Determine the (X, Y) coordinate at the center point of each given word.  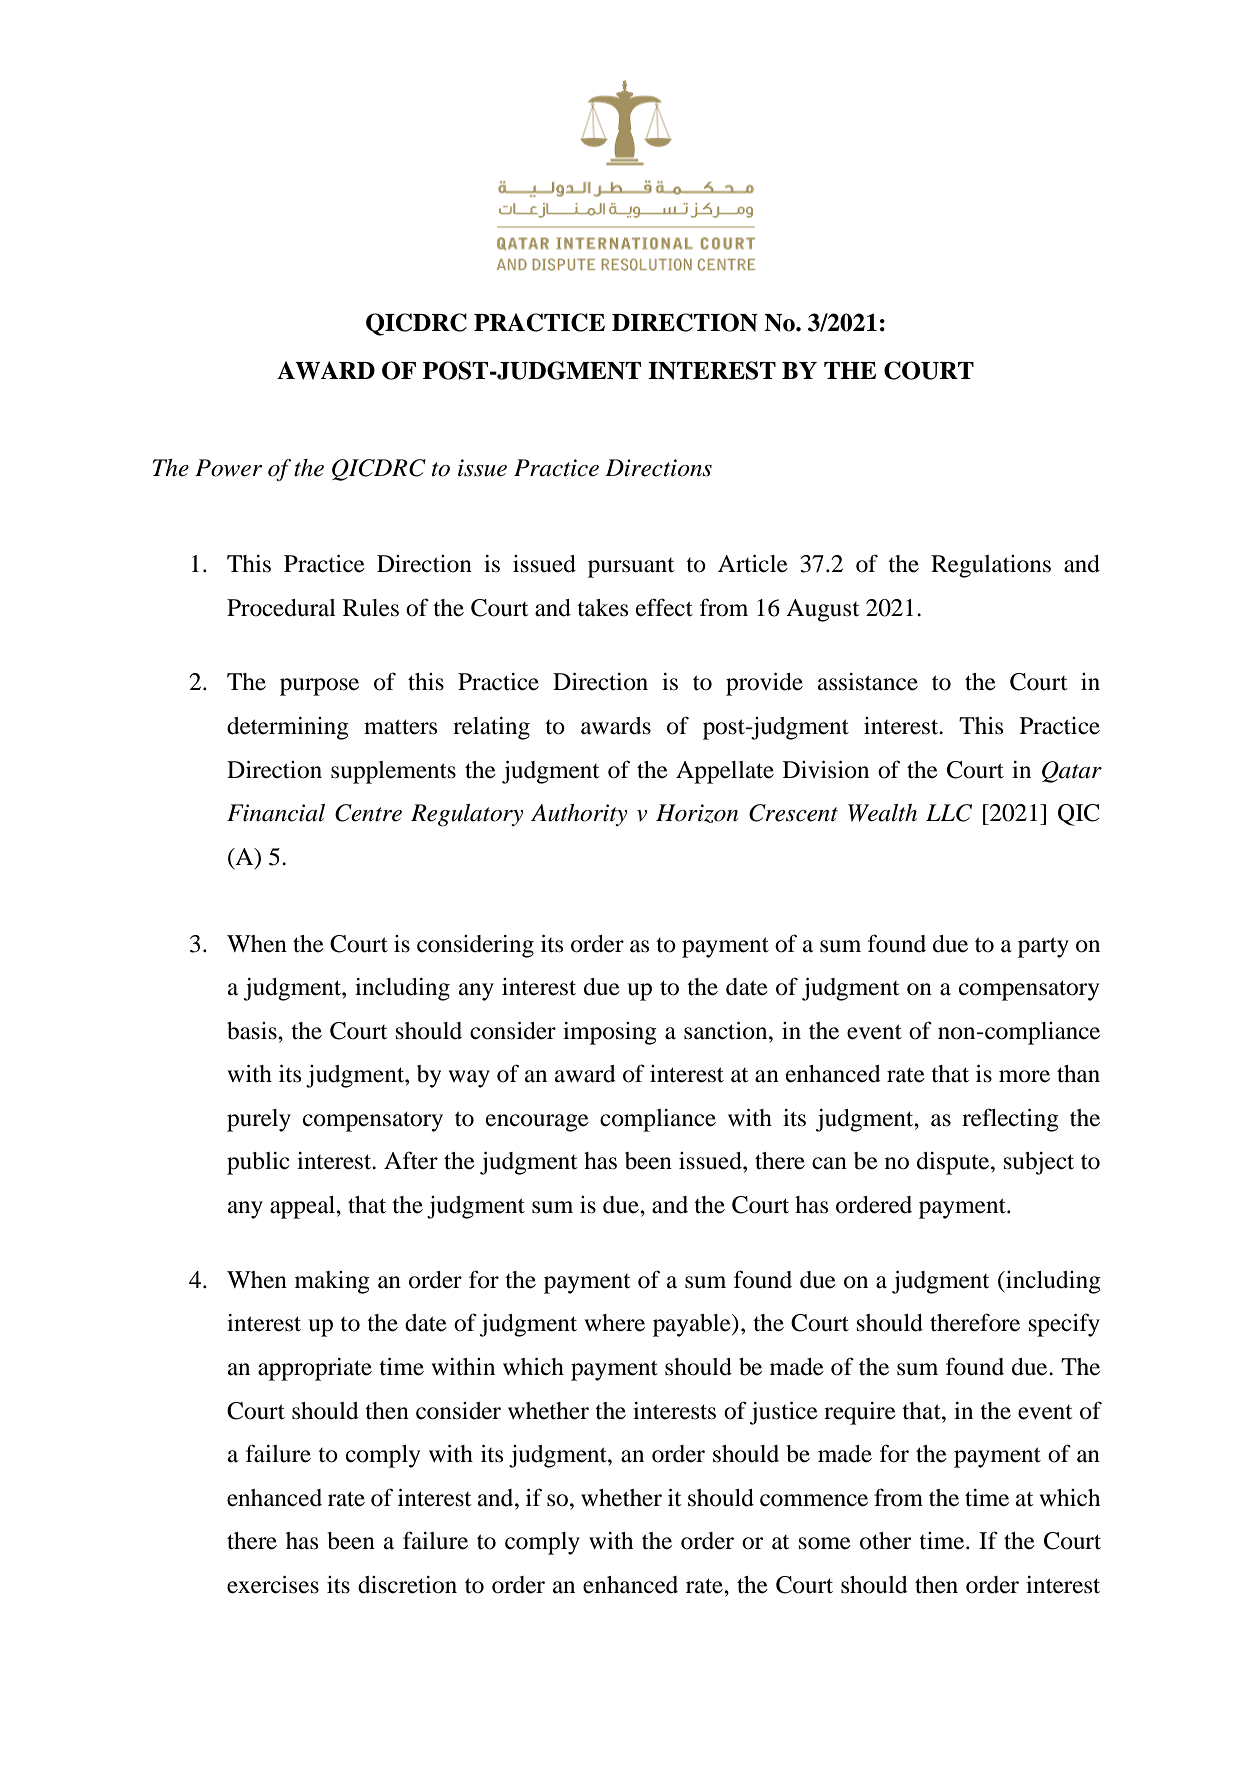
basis (253, 1031)
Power (228, 468)
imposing (610, 1033)
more (1024, 1076)
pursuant (631, 568)
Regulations (991, 566)
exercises (273, 1585)
